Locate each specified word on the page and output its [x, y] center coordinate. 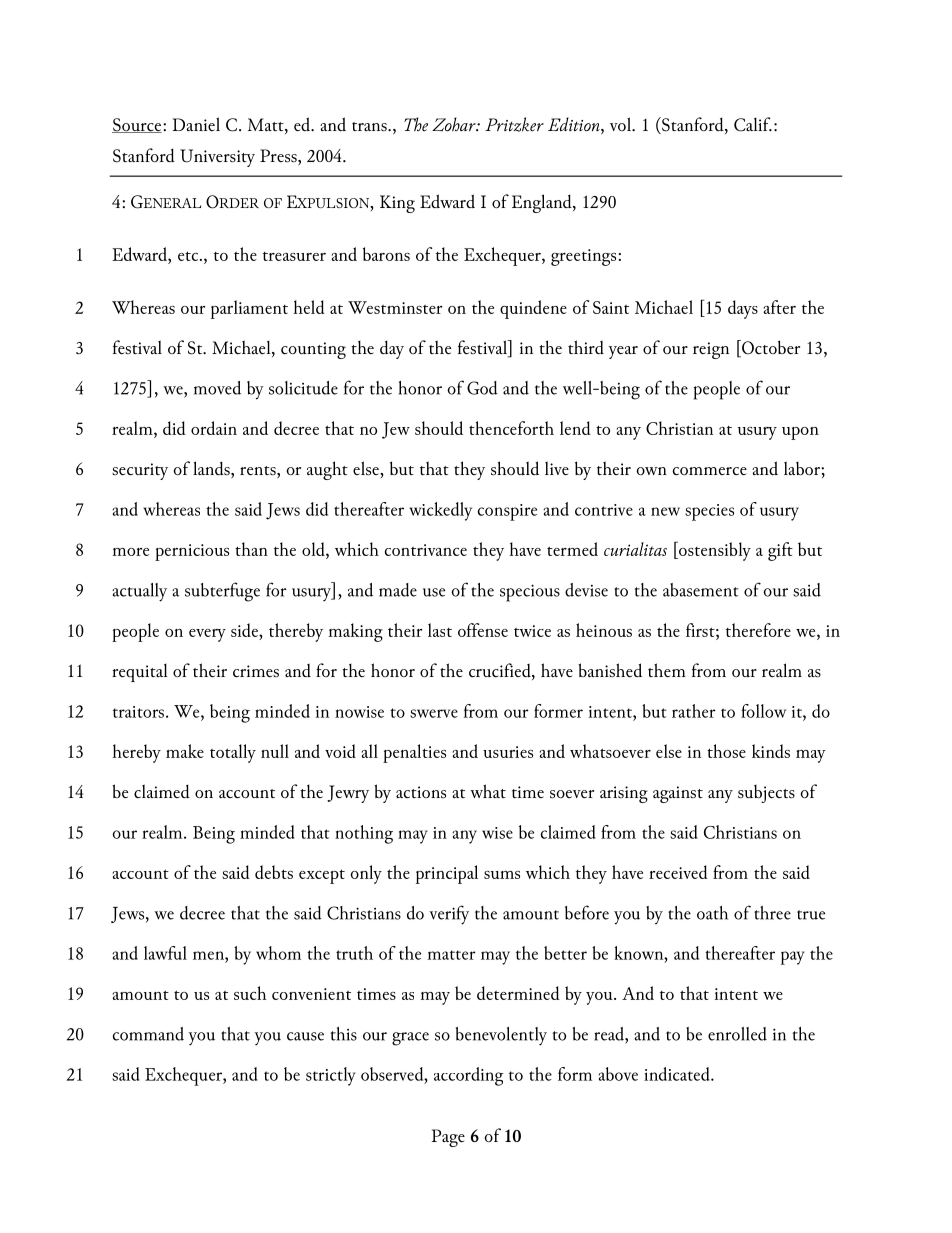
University [217, 158]
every [207, 635]
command [148, 1034]
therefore [758, 630]
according [468, 1076]
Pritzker [514, 124]
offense [483, 630]
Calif [753, 124]
